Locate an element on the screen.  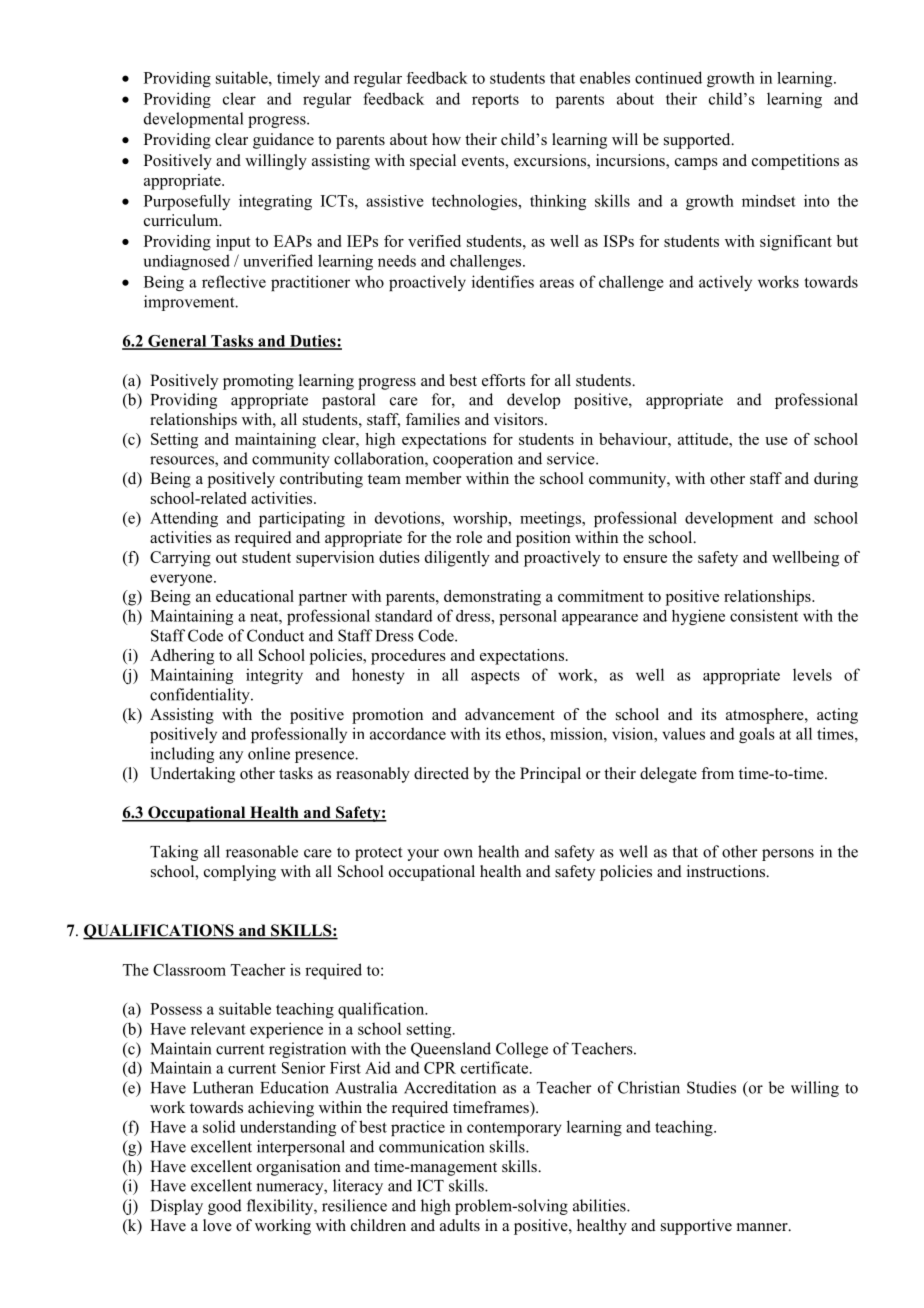
reports is located at coordinates (495, 101).
